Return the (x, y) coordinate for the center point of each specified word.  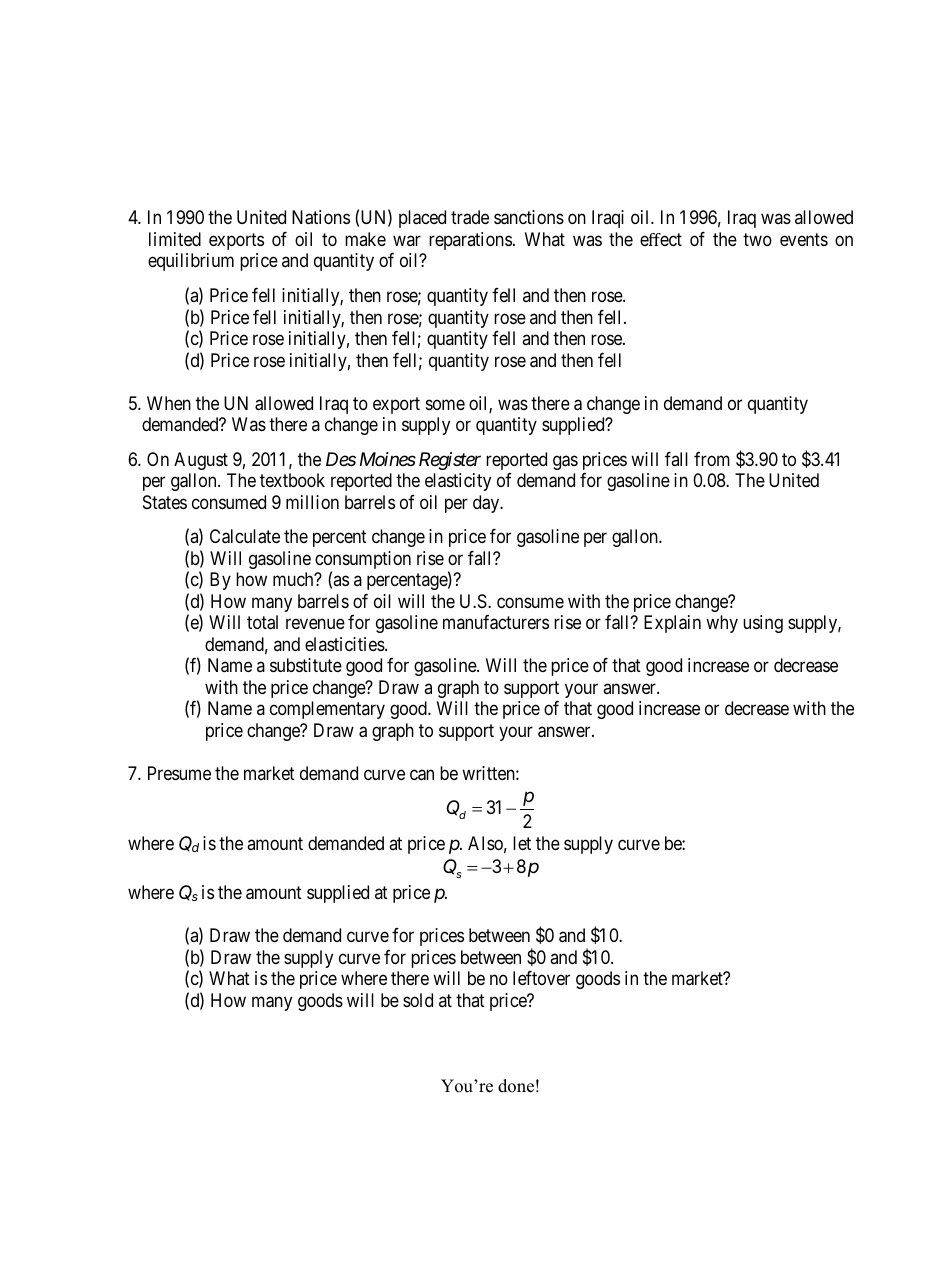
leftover (541, 977)
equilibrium (191, 262)
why (722, 624)
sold (418, 1000)
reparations (470, 241)
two (757, 239)
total (262, 622)
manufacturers (496, 622)
